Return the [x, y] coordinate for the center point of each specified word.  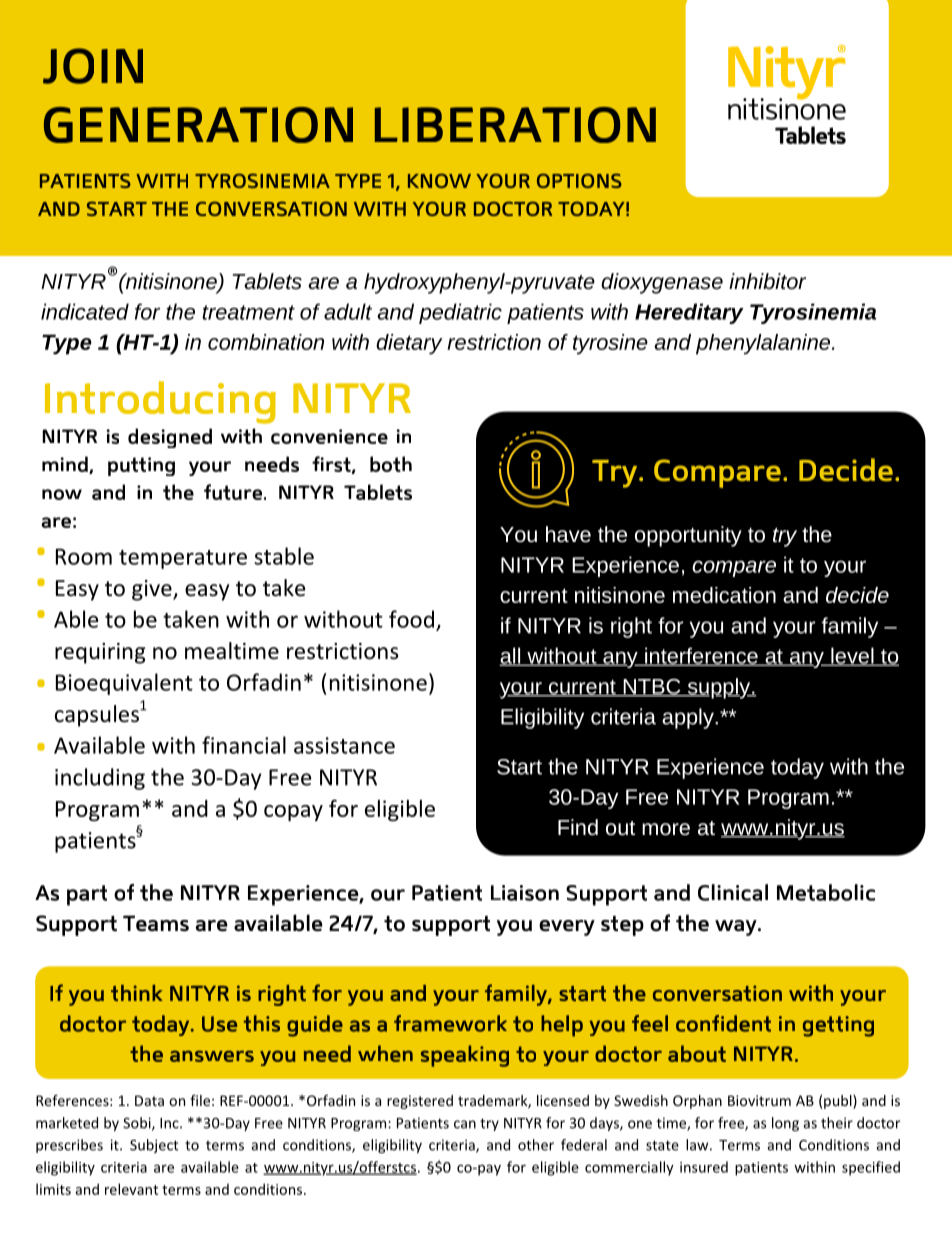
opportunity [688, 536]
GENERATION [198, 125]
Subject [154, 1146]
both [391, 464]
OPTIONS [579, 180]
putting [141, 466]
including [100, 779]
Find [578, 827]
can [465, 1124]
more [666, 829]
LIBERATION [515, 125]
